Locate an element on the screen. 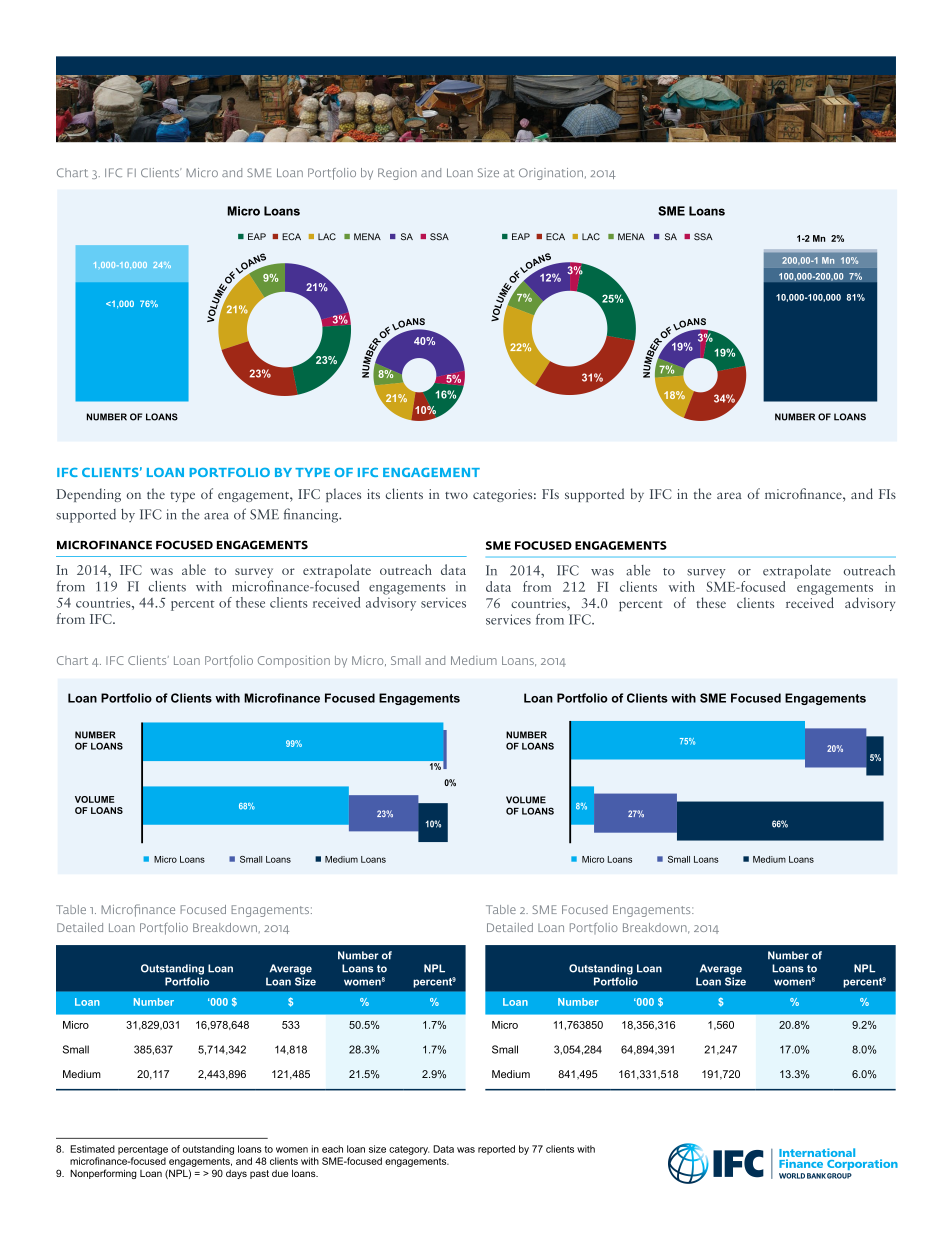 This screenshot has width=952, height=1233. Origination is located at coordinates (551, 174).
